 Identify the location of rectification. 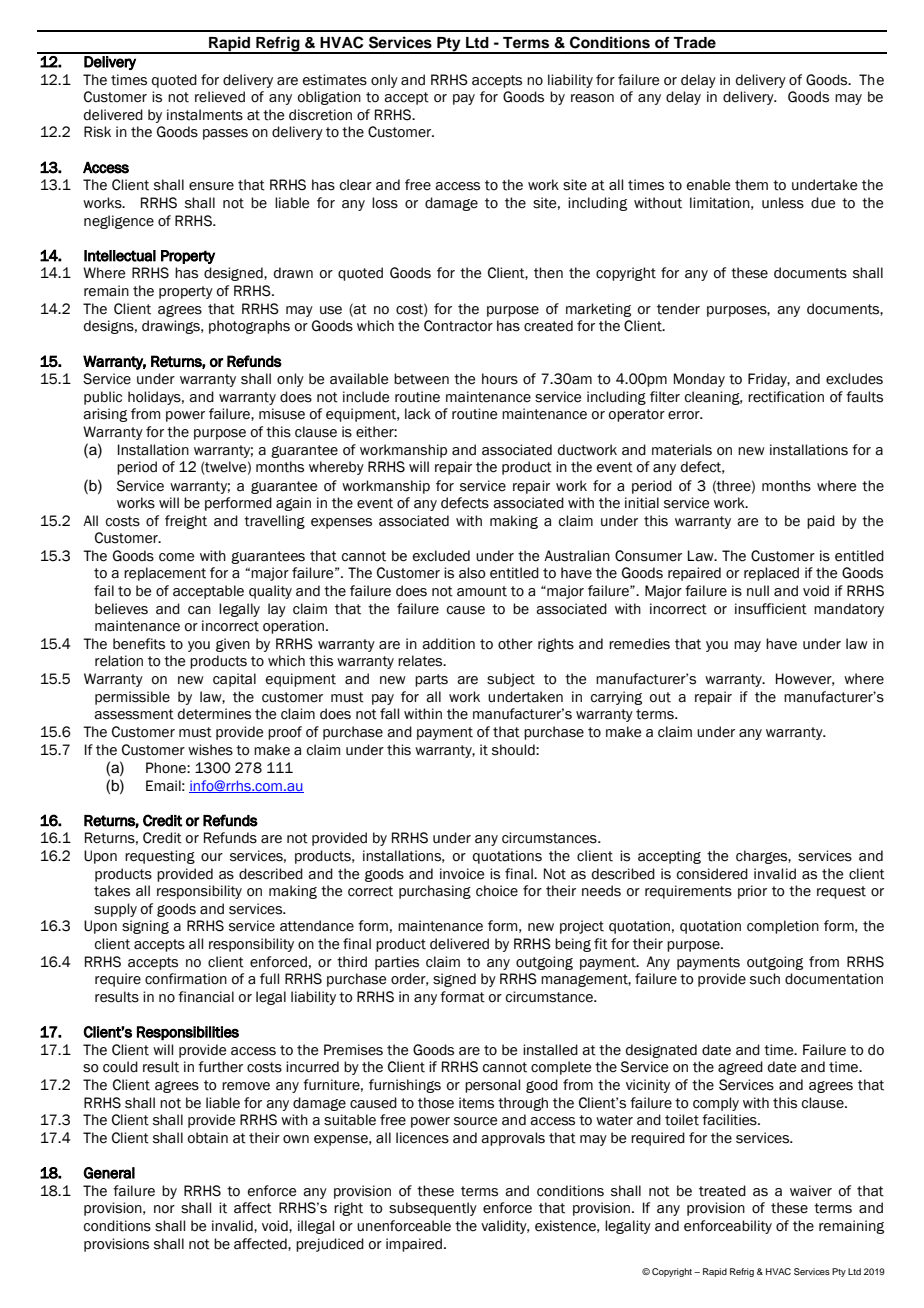
(786, 397).
